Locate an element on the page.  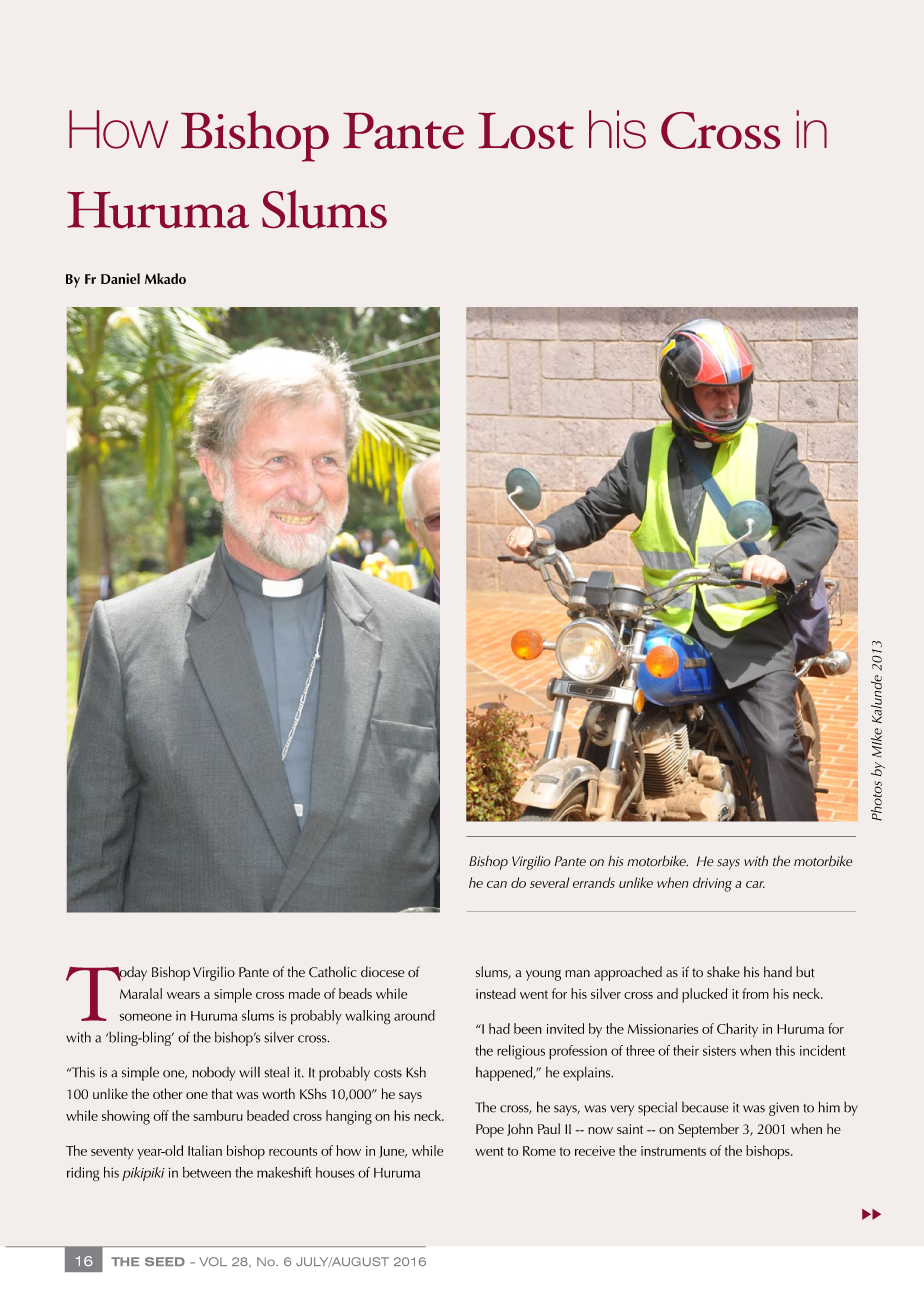
wears is located at coordinates (183, 995).
